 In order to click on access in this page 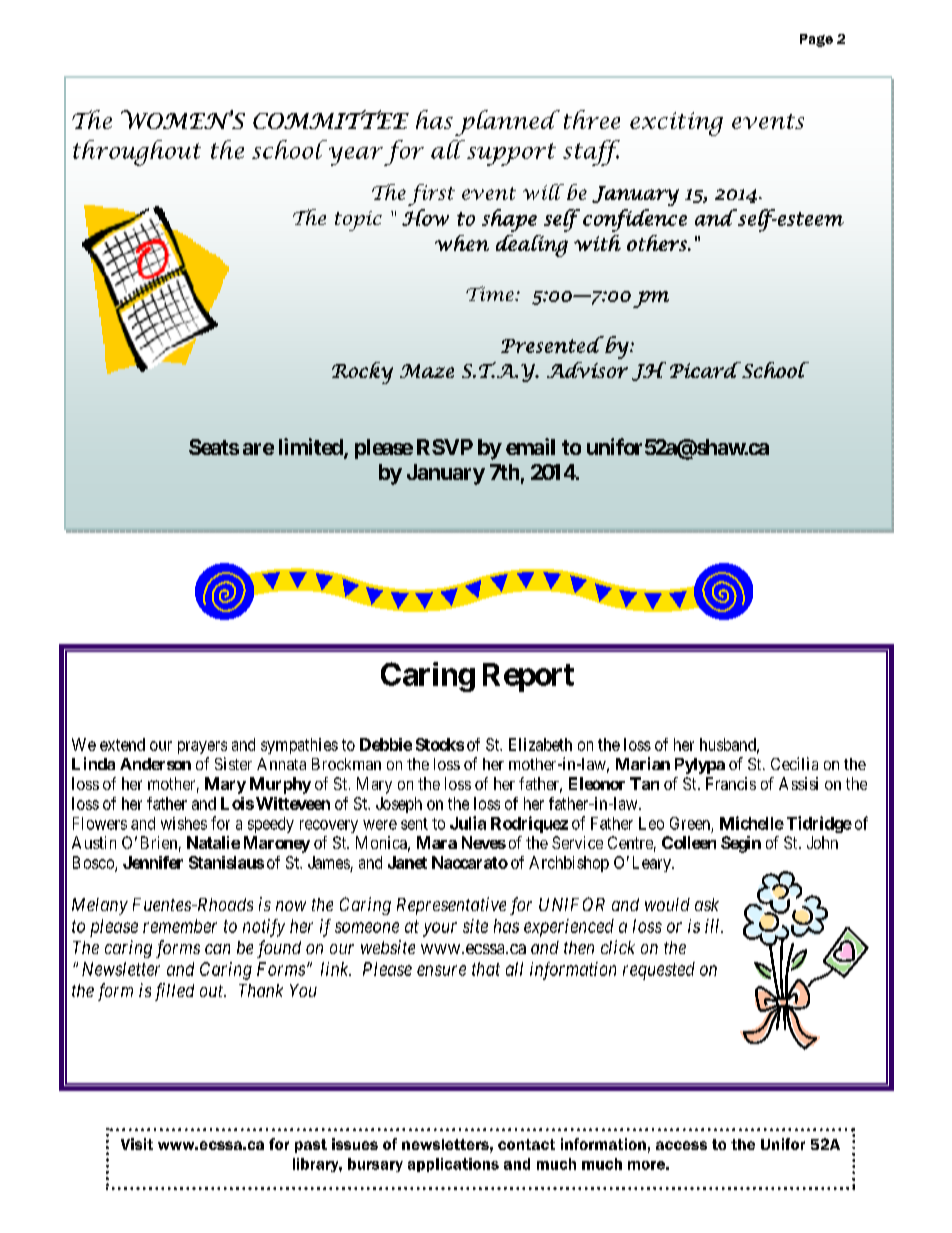, I will do `click(681, 1145)`.
